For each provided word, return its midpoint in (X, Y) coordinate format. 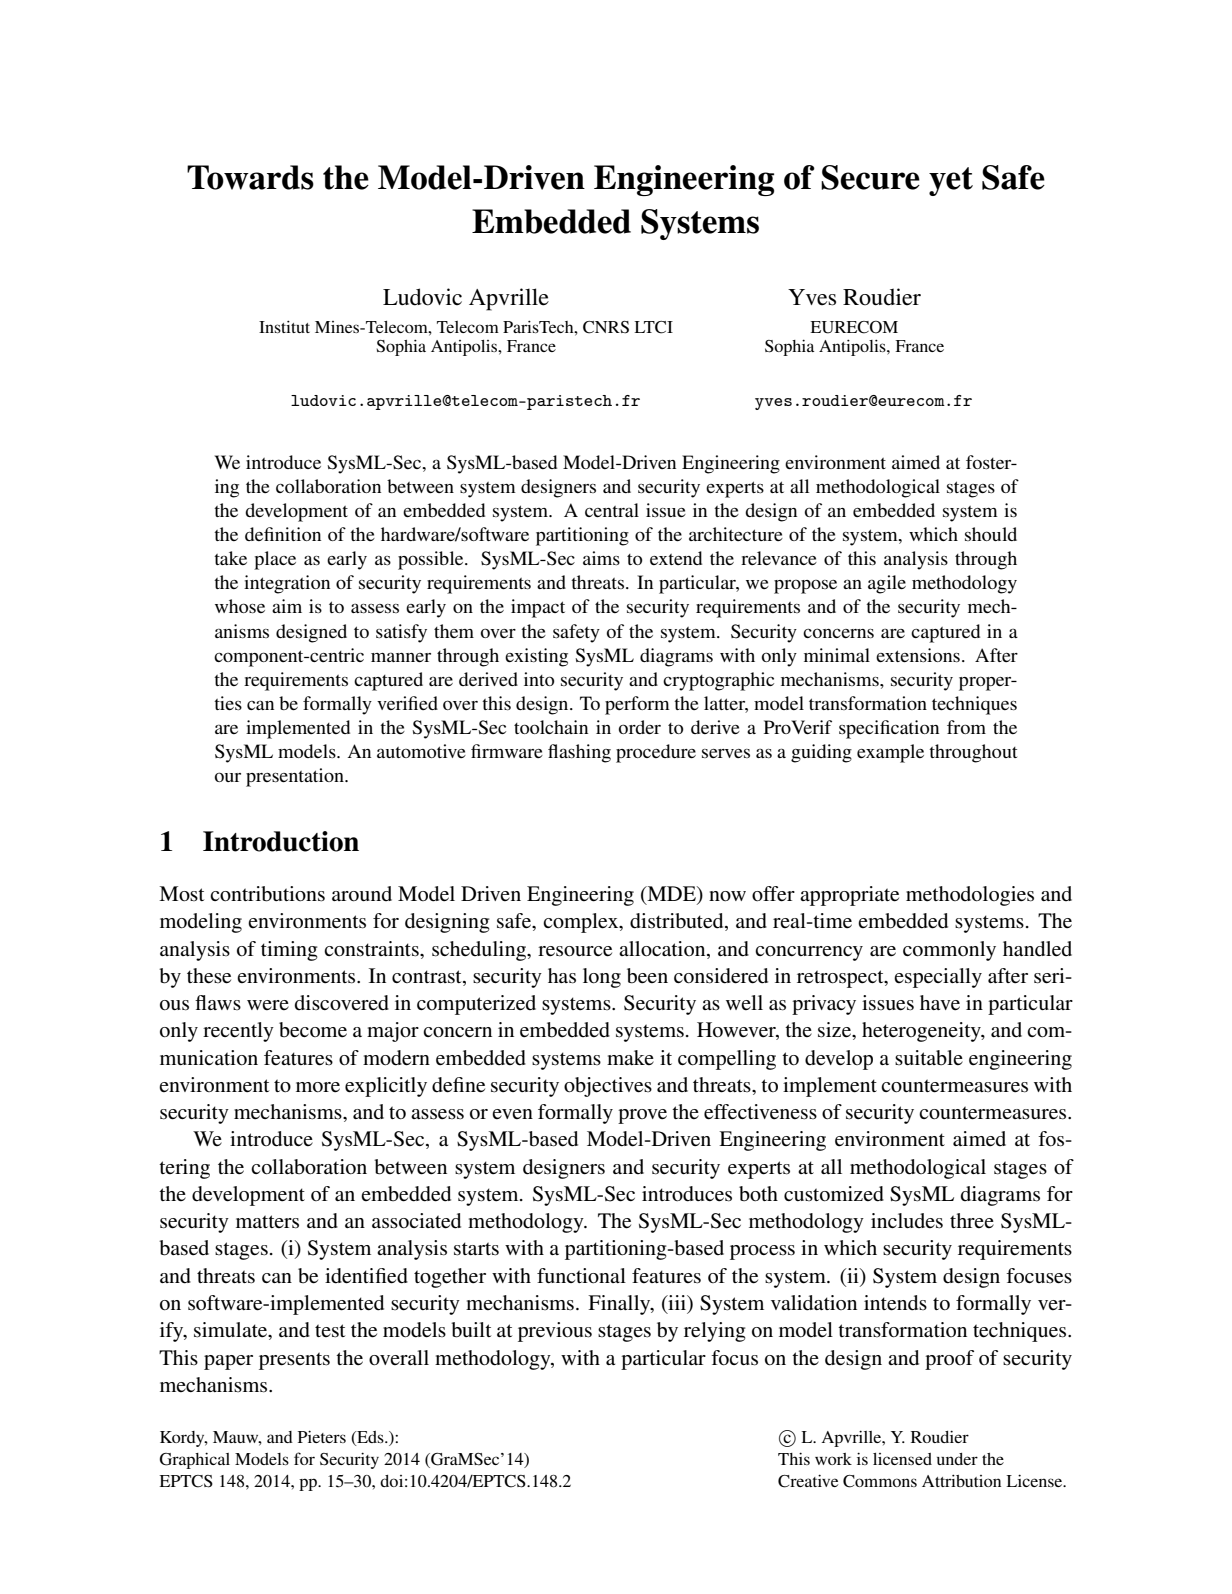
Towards (250, 177)
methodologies (970, 896)
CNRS (606, 327)
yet (951, 181)
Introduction (281, 841)
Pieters (322, 1436)
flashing (579, 753)
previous (555, 1332)
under (957, 1459)
